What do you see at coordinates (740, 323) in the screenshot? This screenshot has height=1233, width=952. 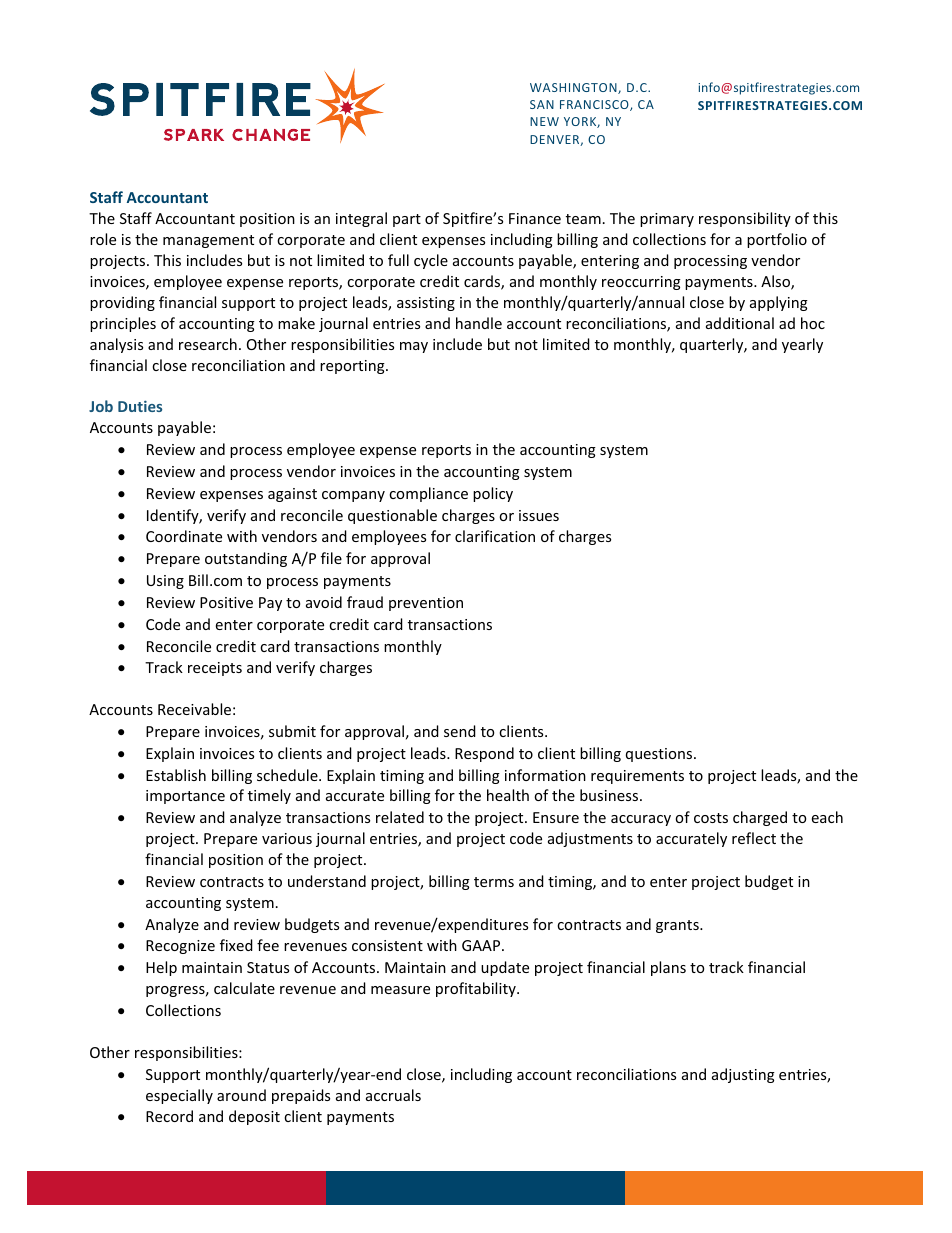 I see `additional` at bounding box center [740, 323].
